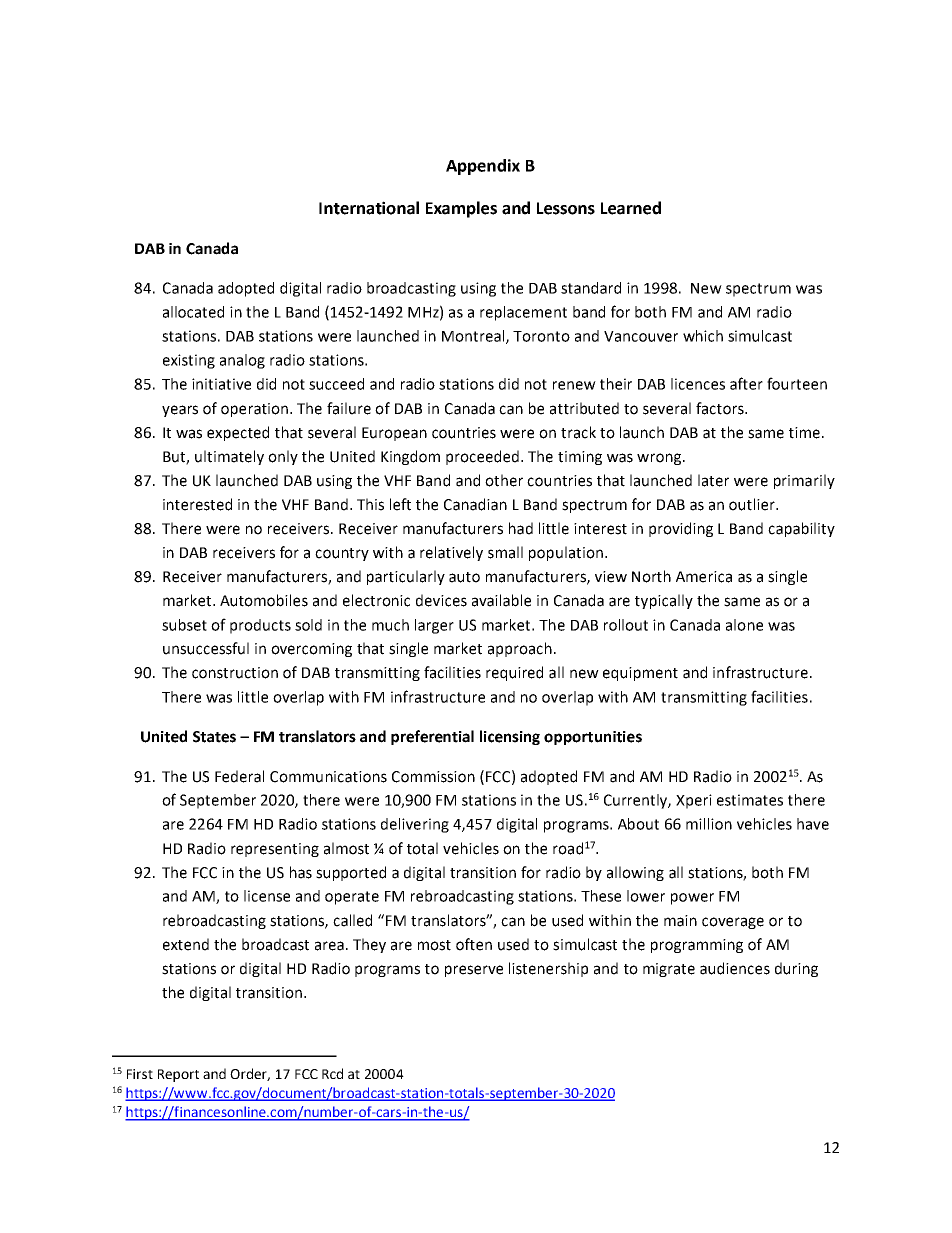 The width and height of the screenshot is (952, 1233). What do you see at coordinates (369, 208) in the screenshot?
I see `International` at bounding box center [369, 208].
